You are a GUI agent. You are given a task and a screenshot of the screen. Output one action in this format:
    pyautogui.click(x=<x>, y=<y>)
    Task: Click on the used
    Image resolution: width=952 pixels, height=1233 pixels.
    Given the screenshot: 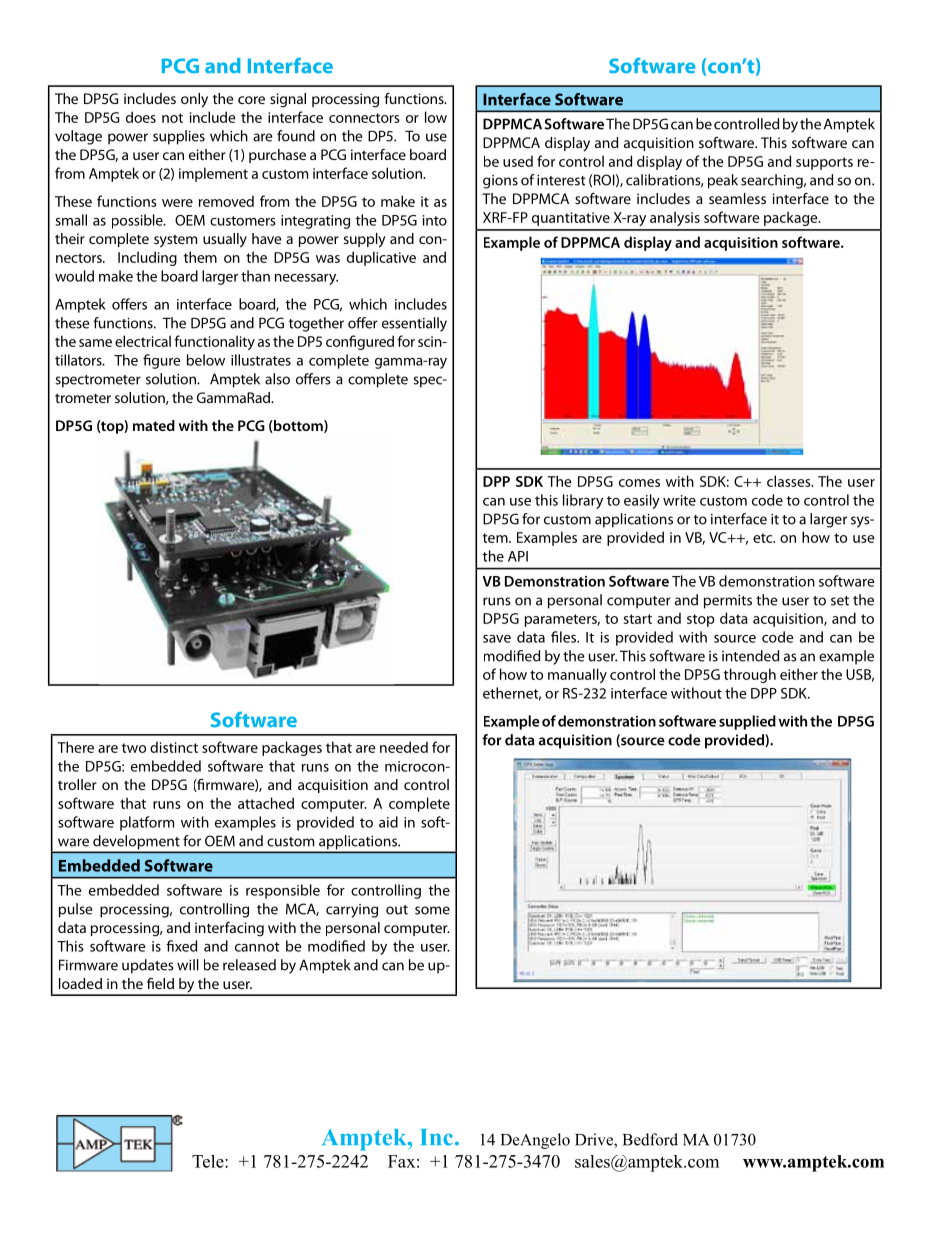 What is the action you would take?
    pyautogui.click(x=518, y=161)
